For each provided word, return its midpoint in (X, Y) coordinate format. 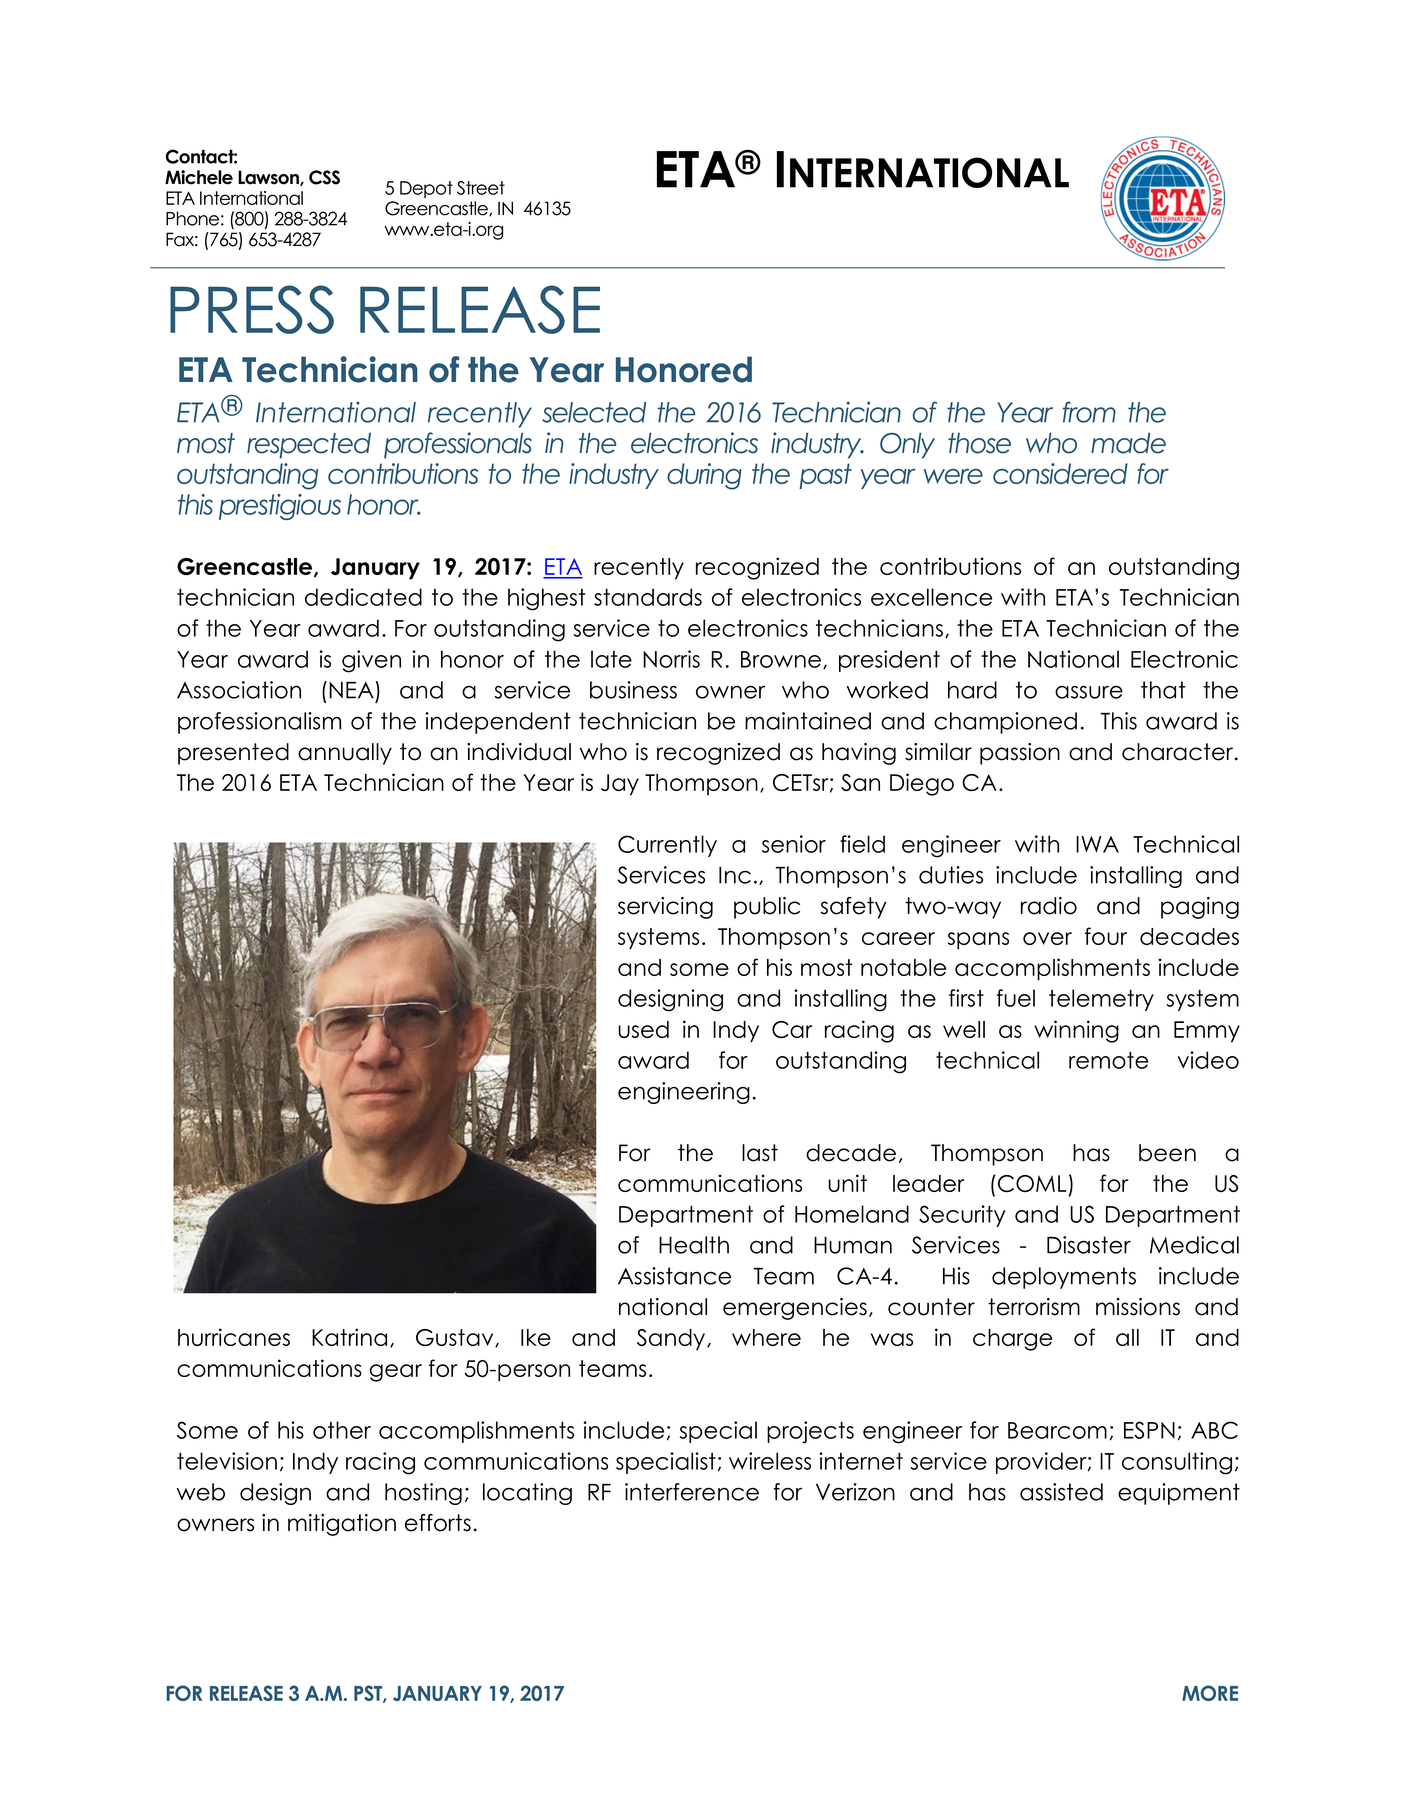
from (1089, 412)
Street (481, 188)
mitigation (342, 1525)
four (1106, 936)
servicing (665, 908)
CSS (324, 177)
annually (345, 754)
